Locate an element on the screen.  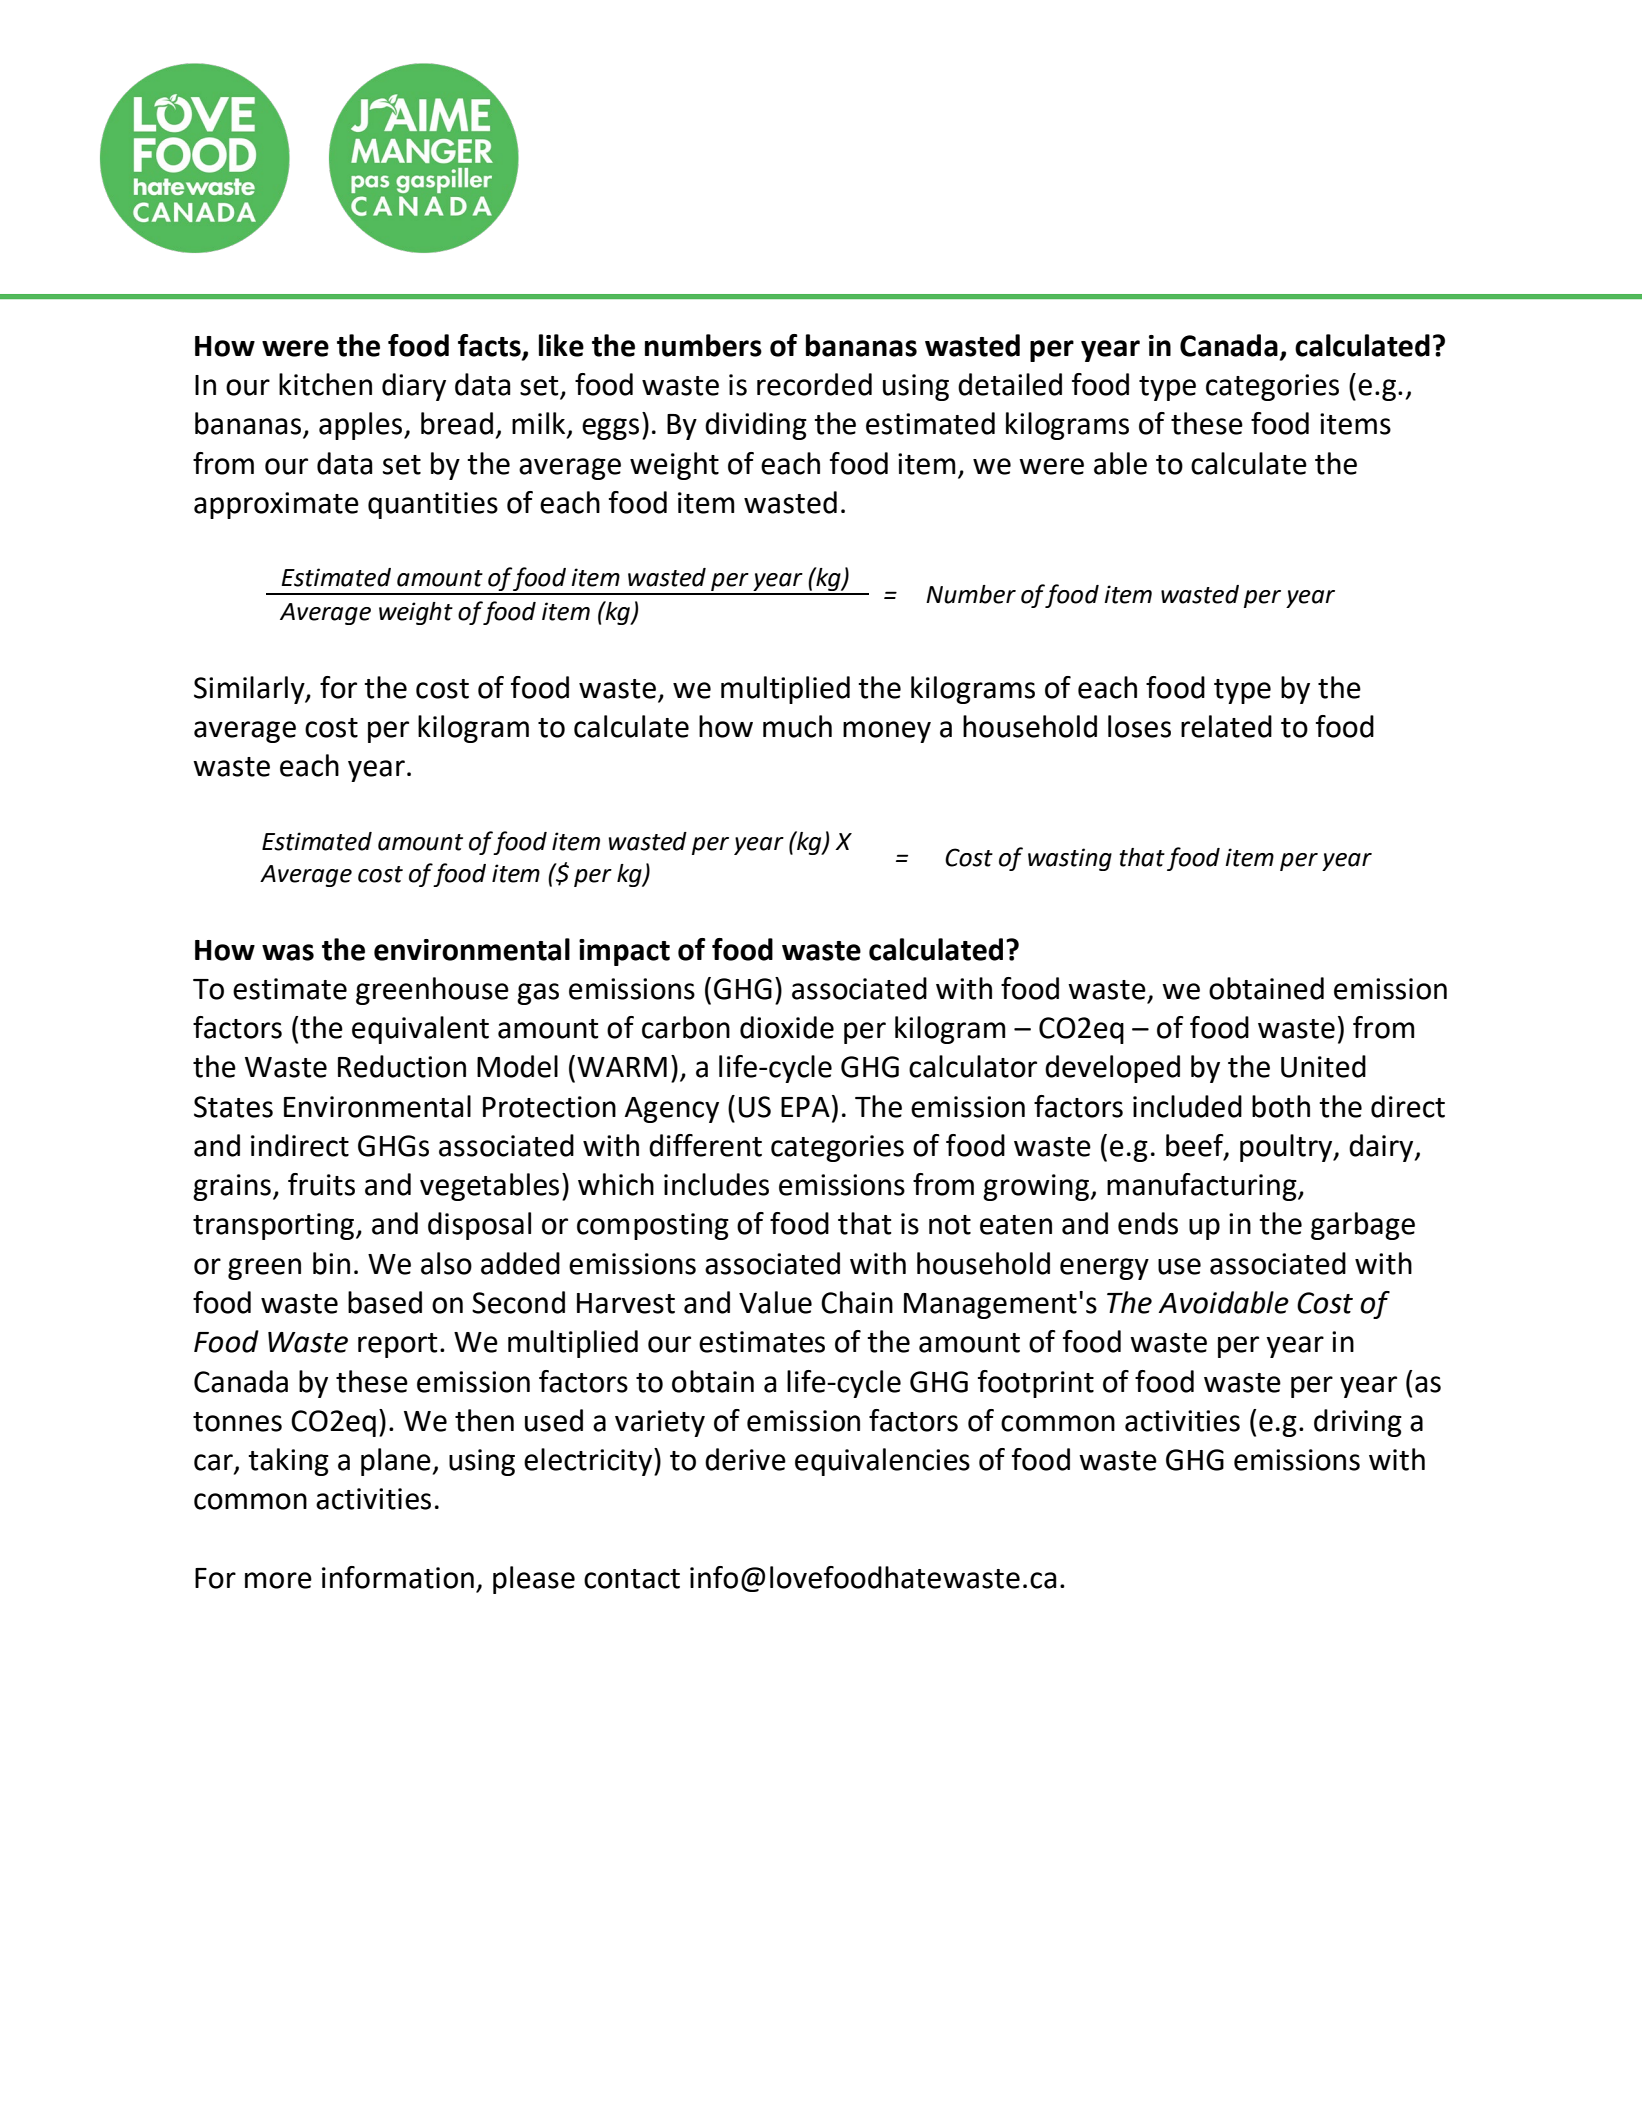
detailed is located at coordinates (1010, 384).
